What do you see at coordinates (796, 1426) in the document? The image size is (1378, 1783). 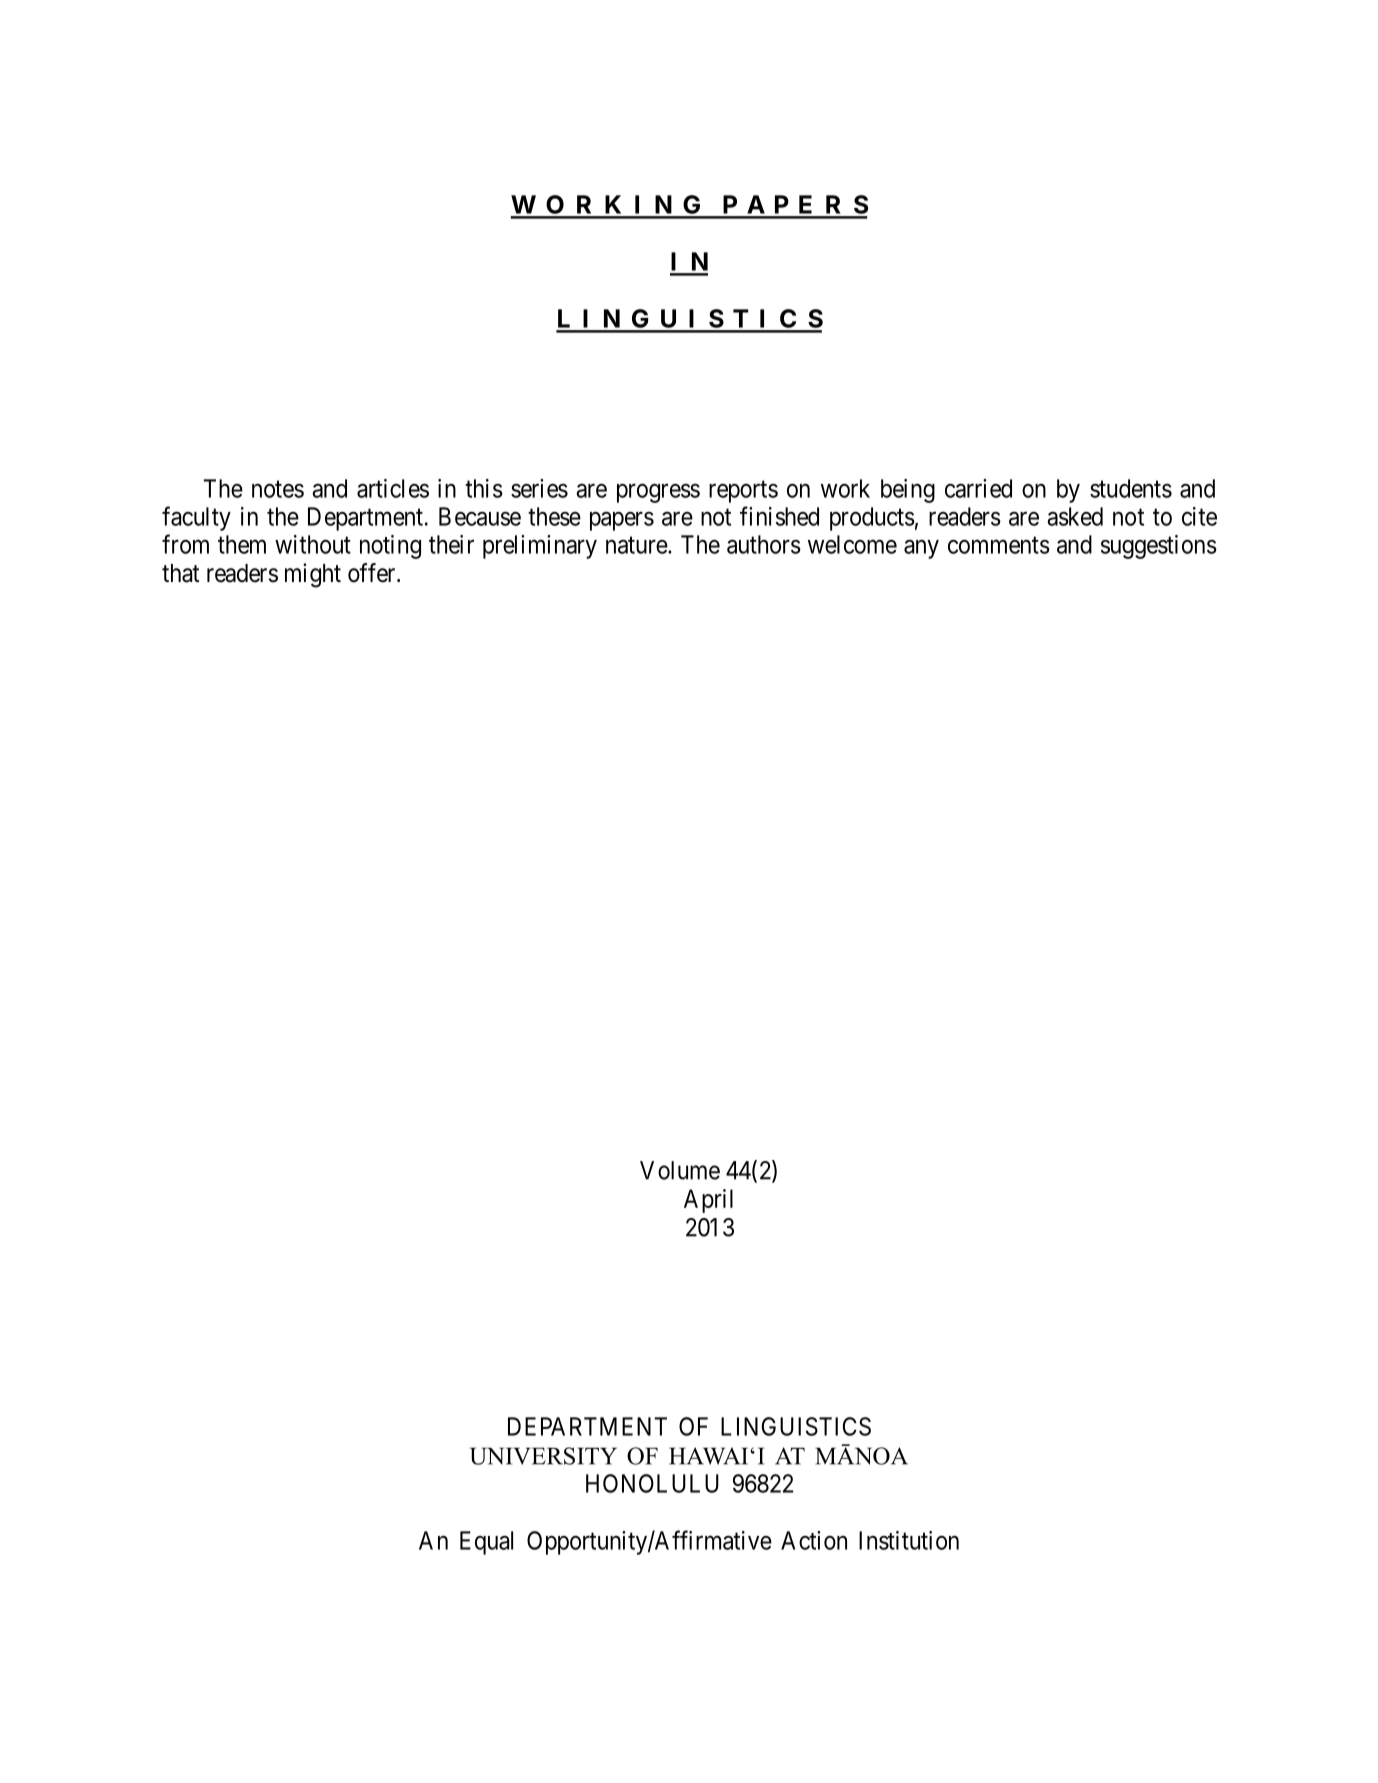 I see `LINGUISTICS` at bounding box center [796, 1426].
